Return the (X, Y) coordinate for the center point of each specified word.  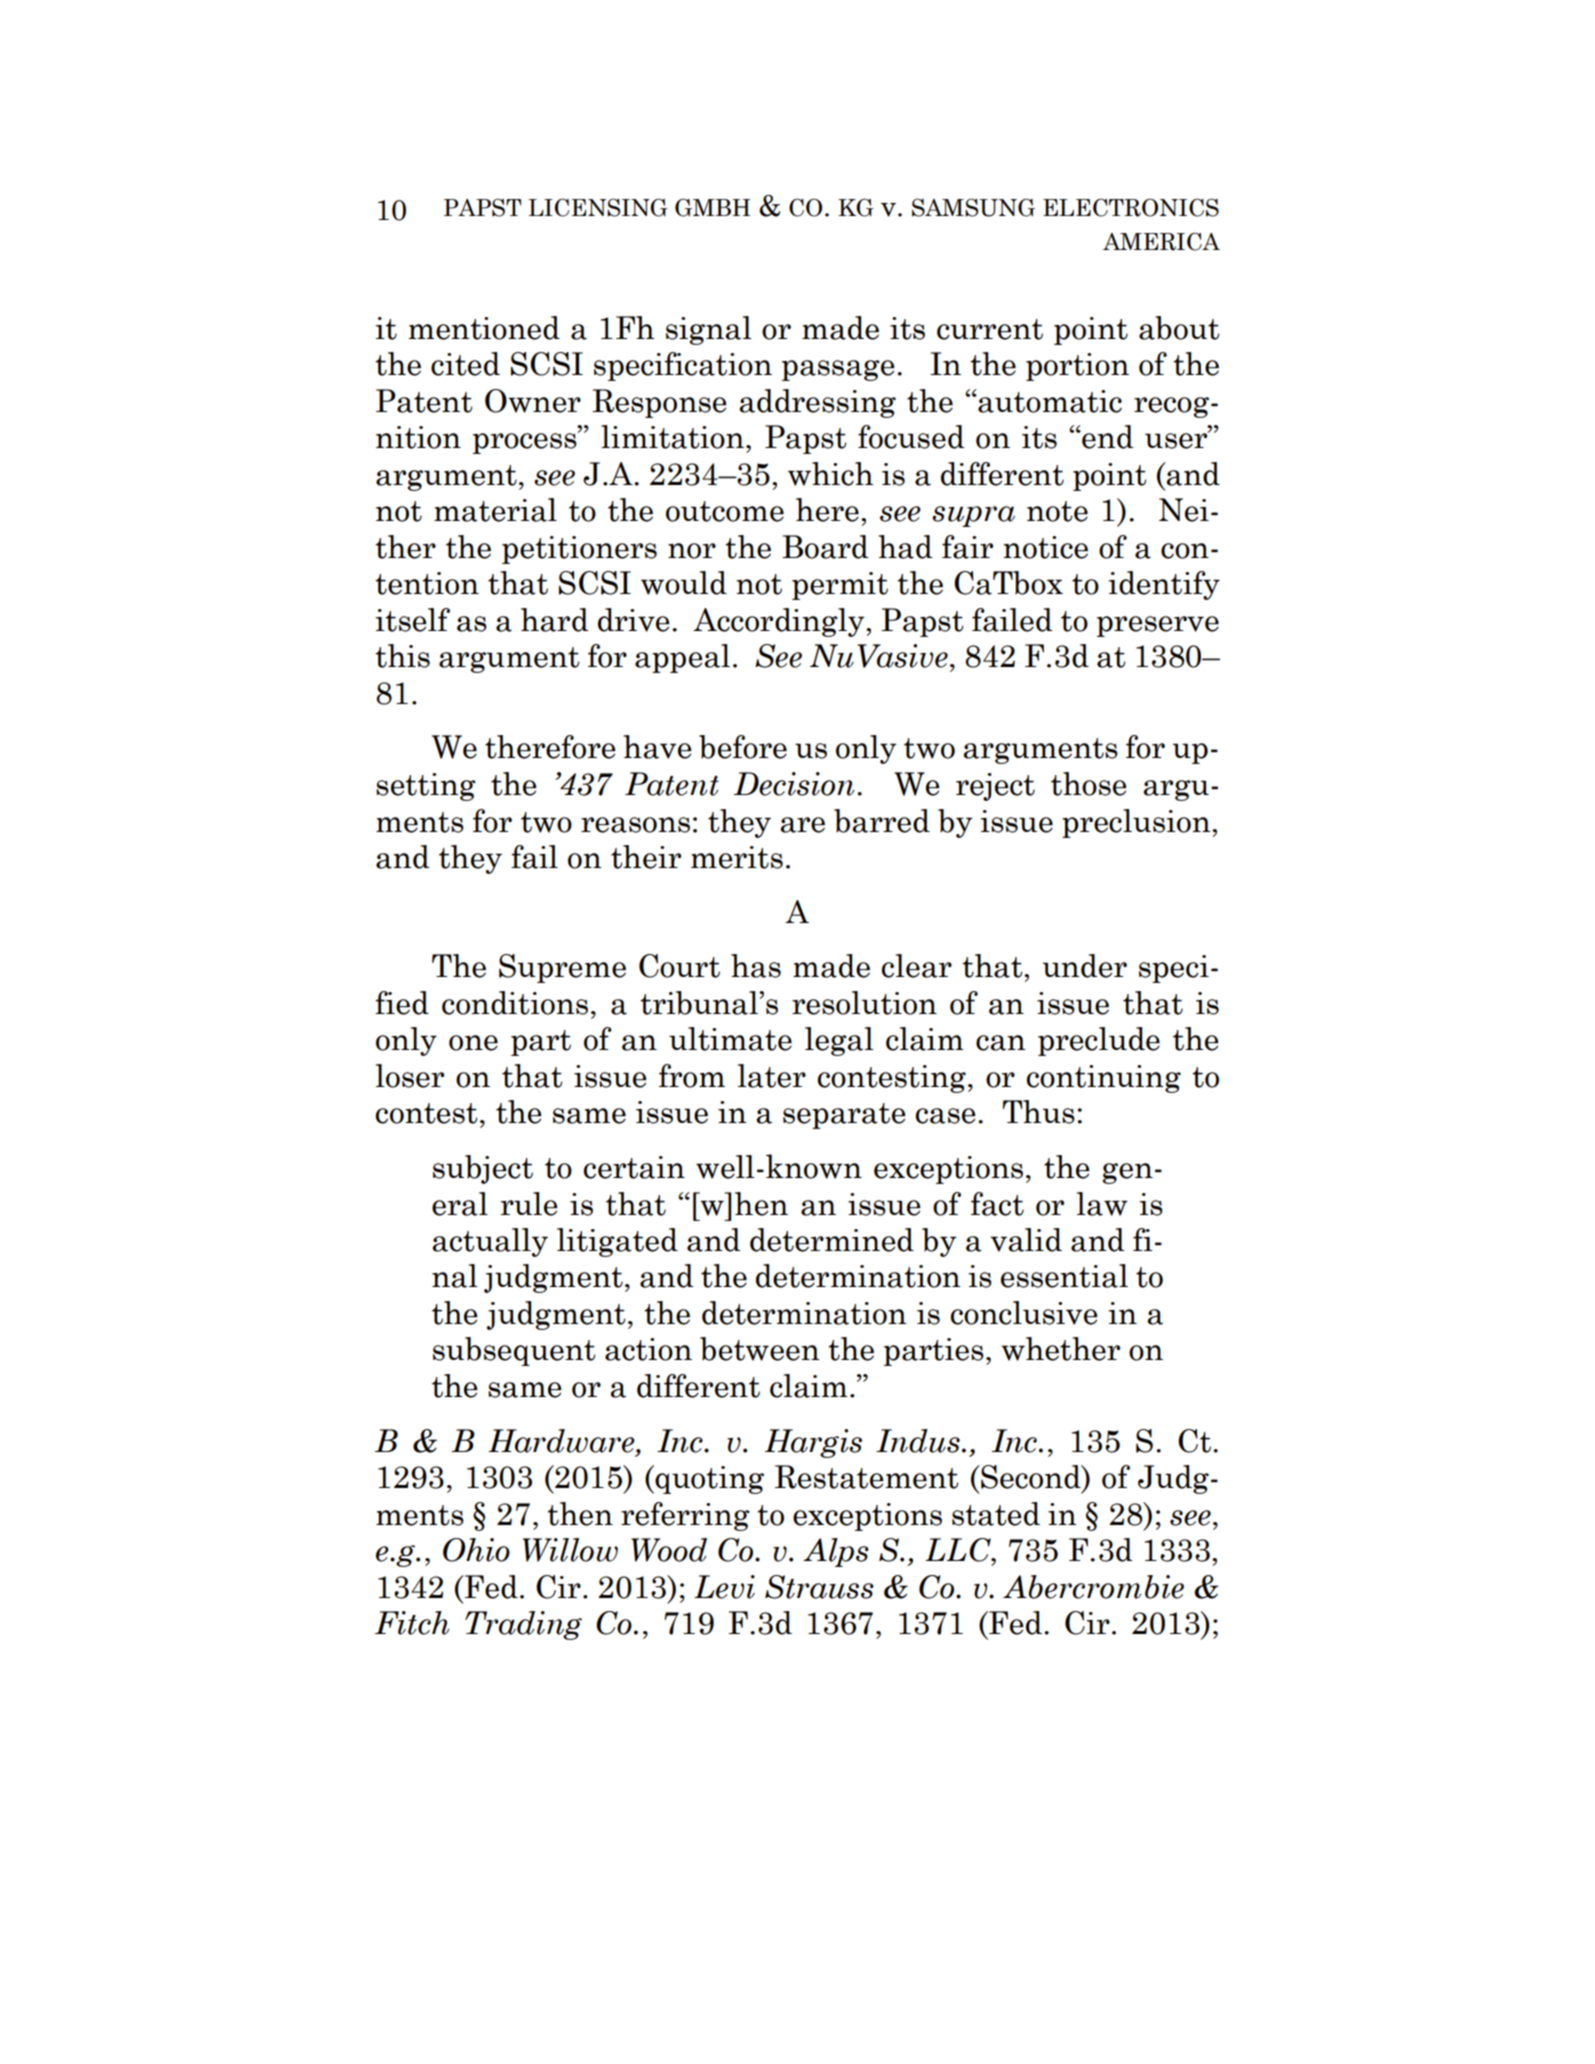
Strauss (819, 1587)
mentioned (484, 328)
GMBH (712, 207)
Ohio (476, 1550)
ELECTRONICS (1131, 207)
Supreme (562, 968)
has (756, 966)
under (1084, 966)
